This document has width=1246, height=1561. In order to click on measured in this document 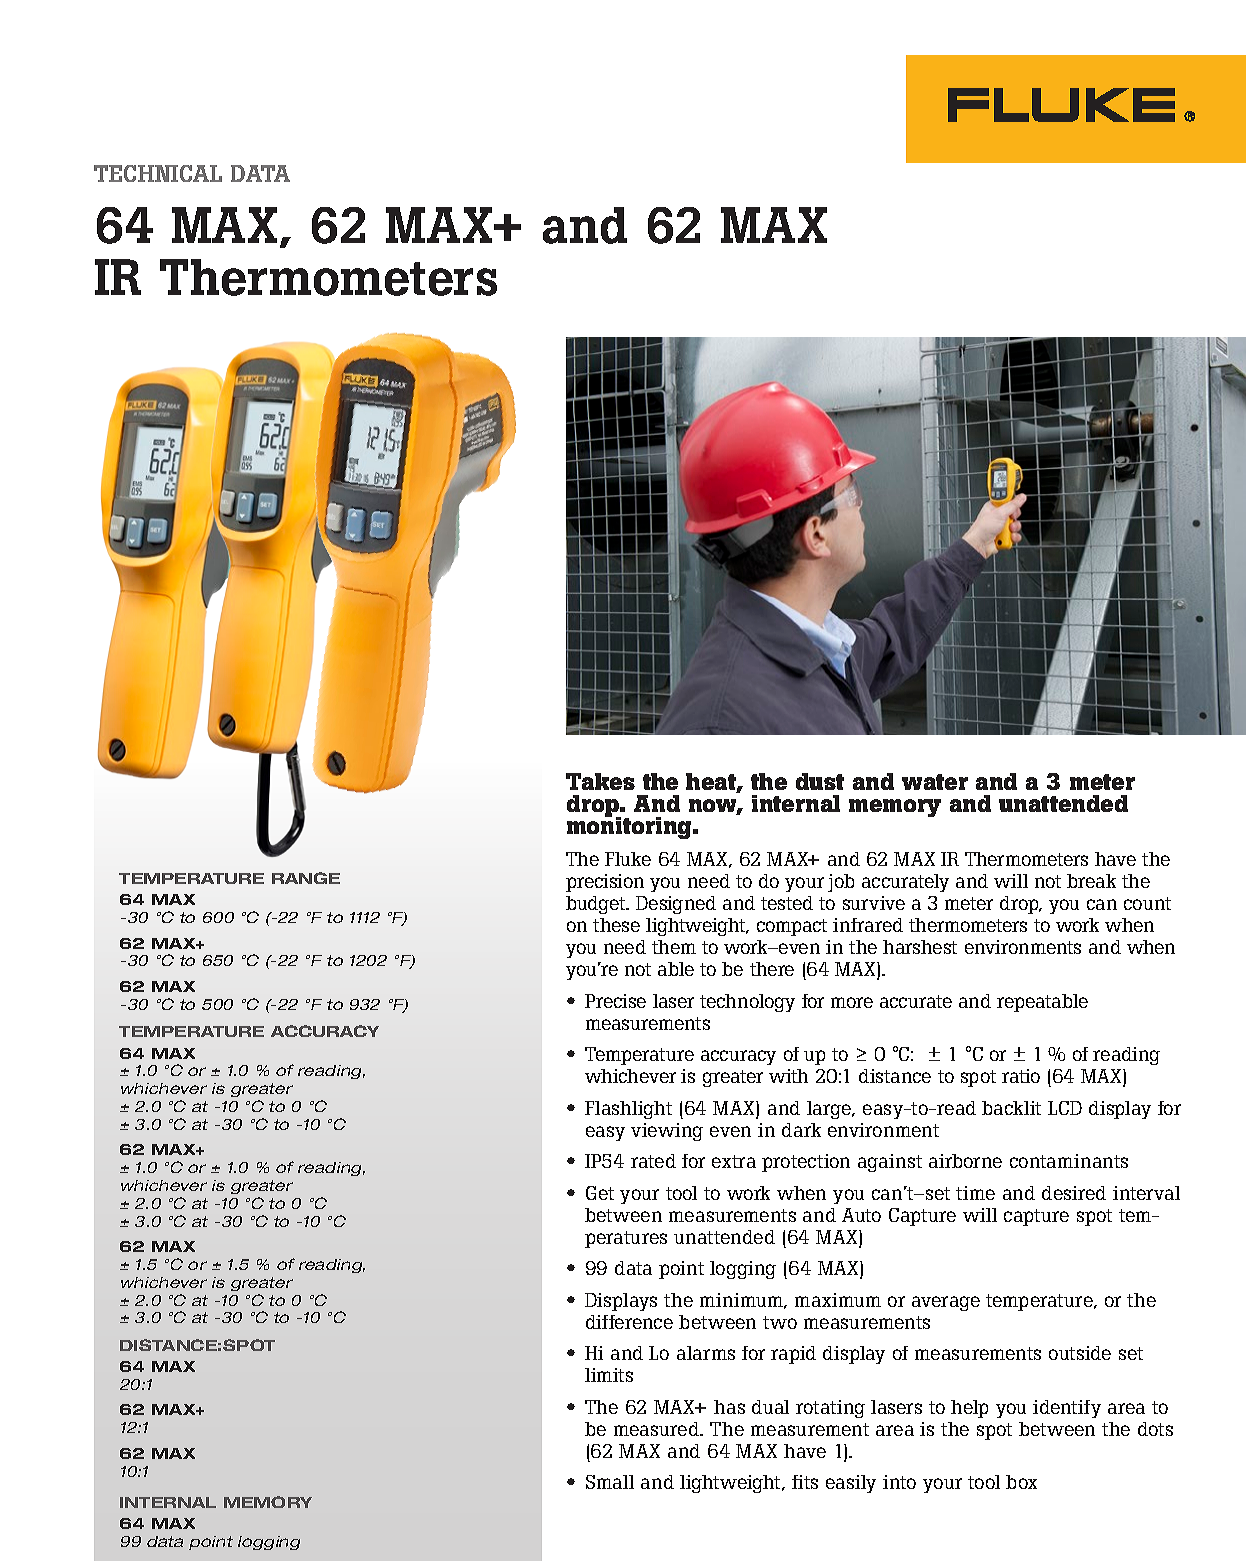, I will do `click(658, 1429)`.
